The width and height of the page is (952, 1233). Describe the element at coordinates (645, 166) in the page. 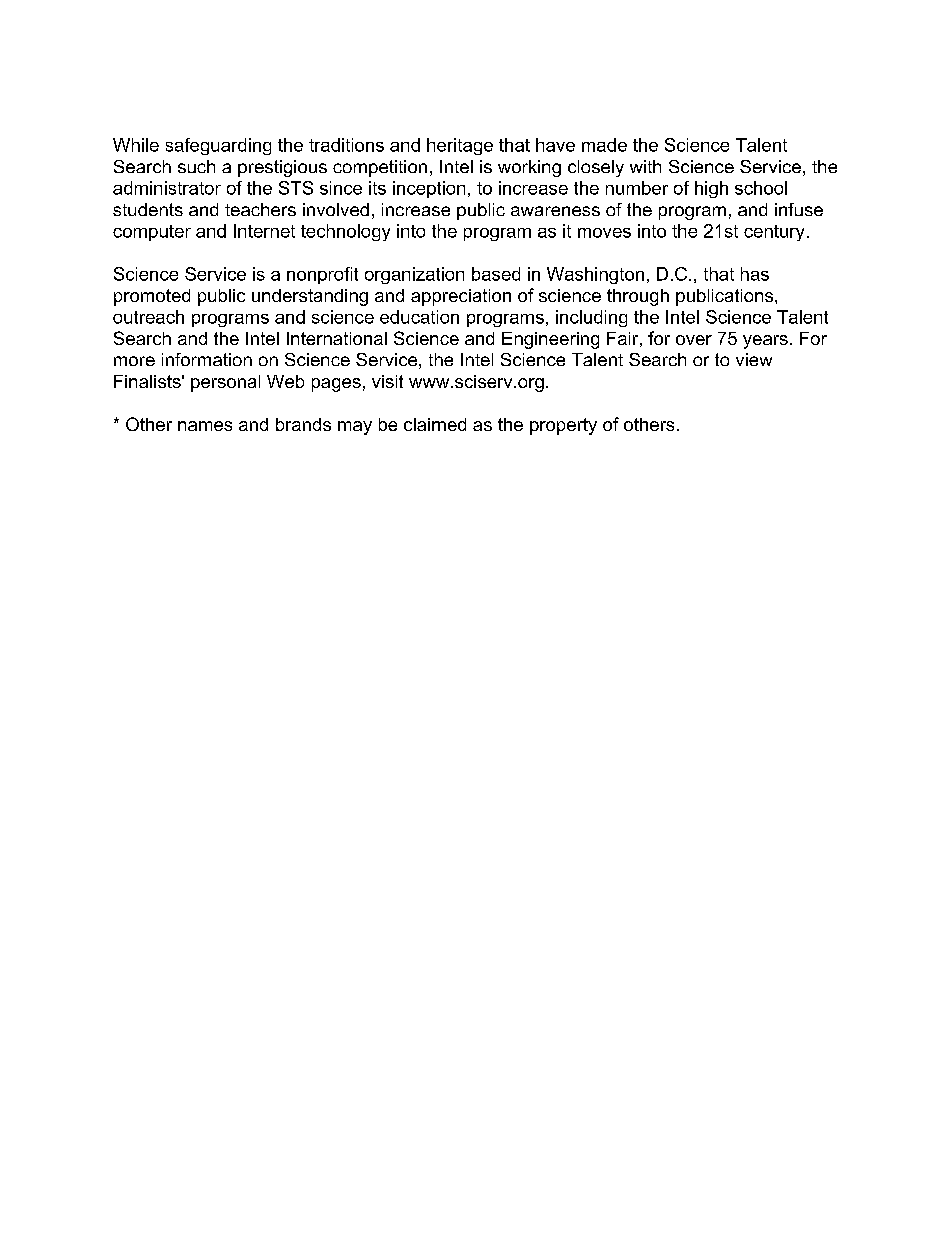

I see `with` at that location.
